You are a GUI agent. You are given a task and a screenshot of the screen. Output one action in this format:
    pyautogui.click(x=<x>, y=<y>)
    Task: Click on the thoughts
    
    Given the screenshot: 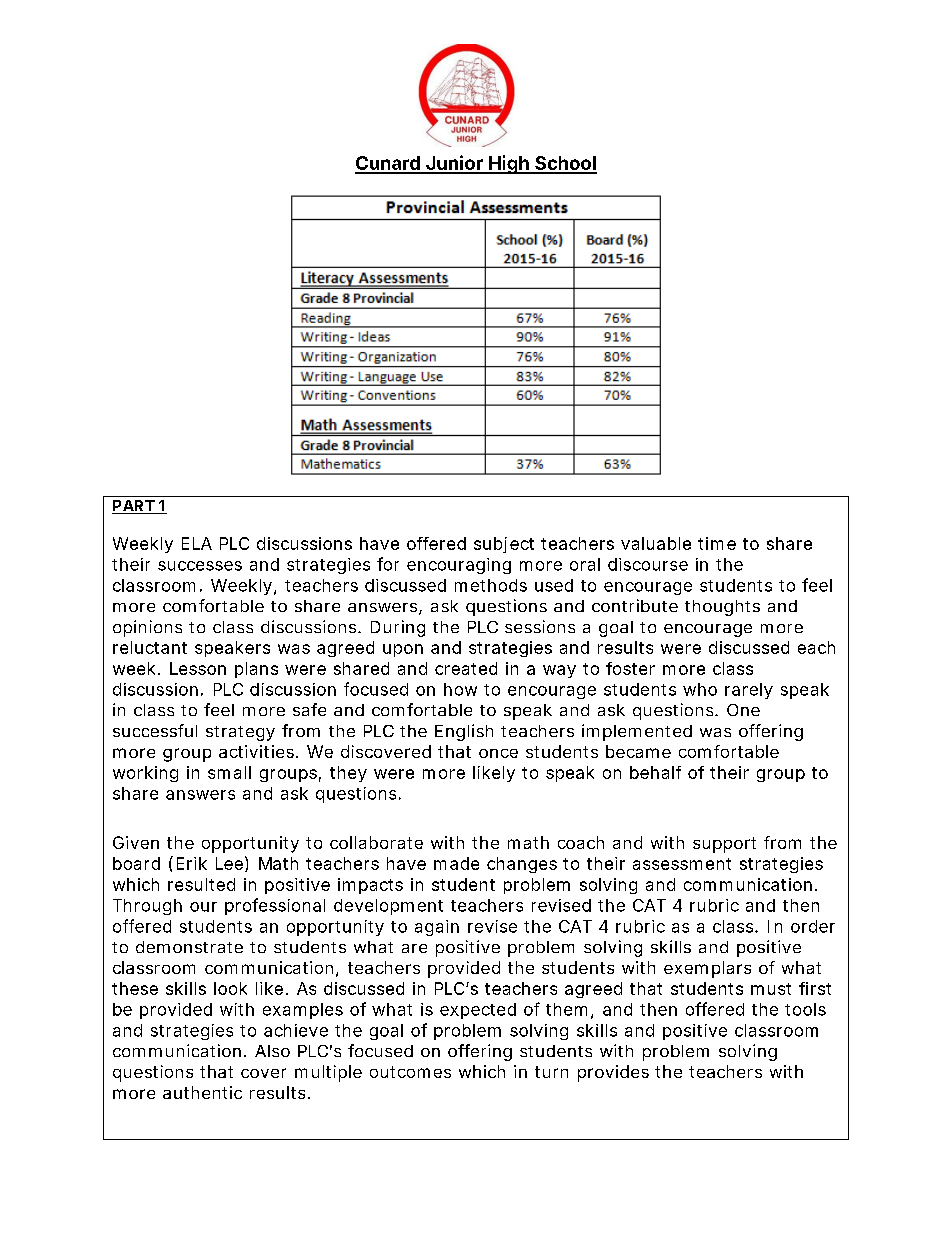 What is the action you would take?
    pyautogui.click(x=722, y=608)
